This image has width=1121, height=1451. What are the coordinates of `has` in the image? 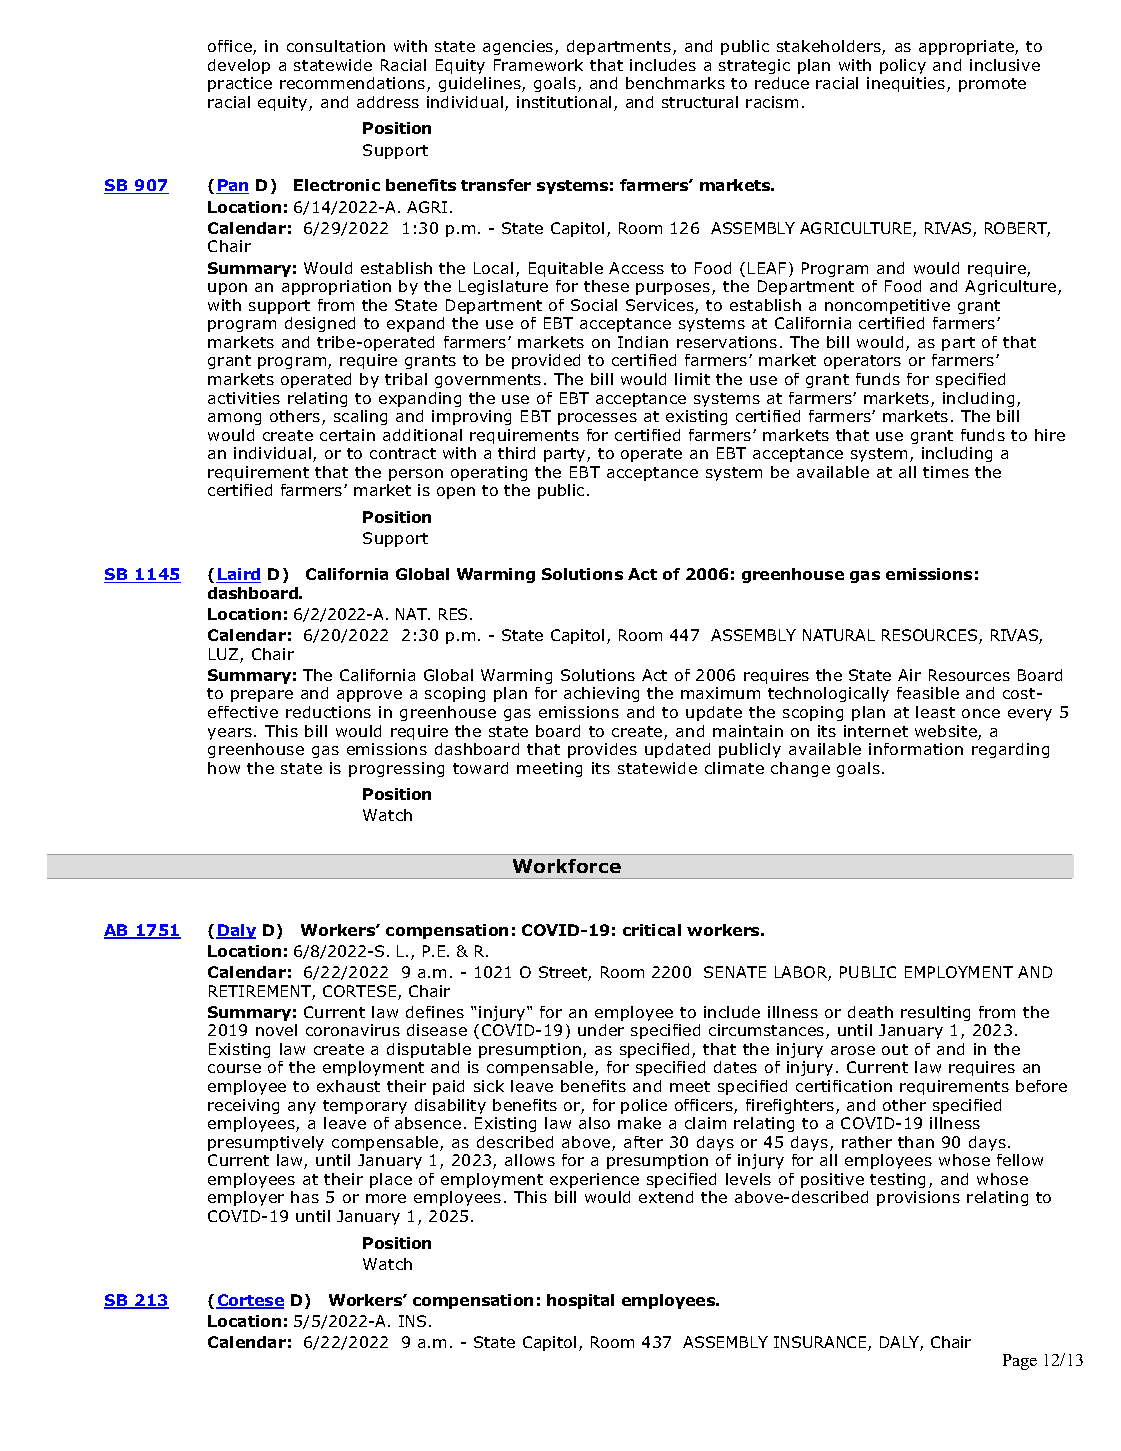 It's located at (305, 1197).
